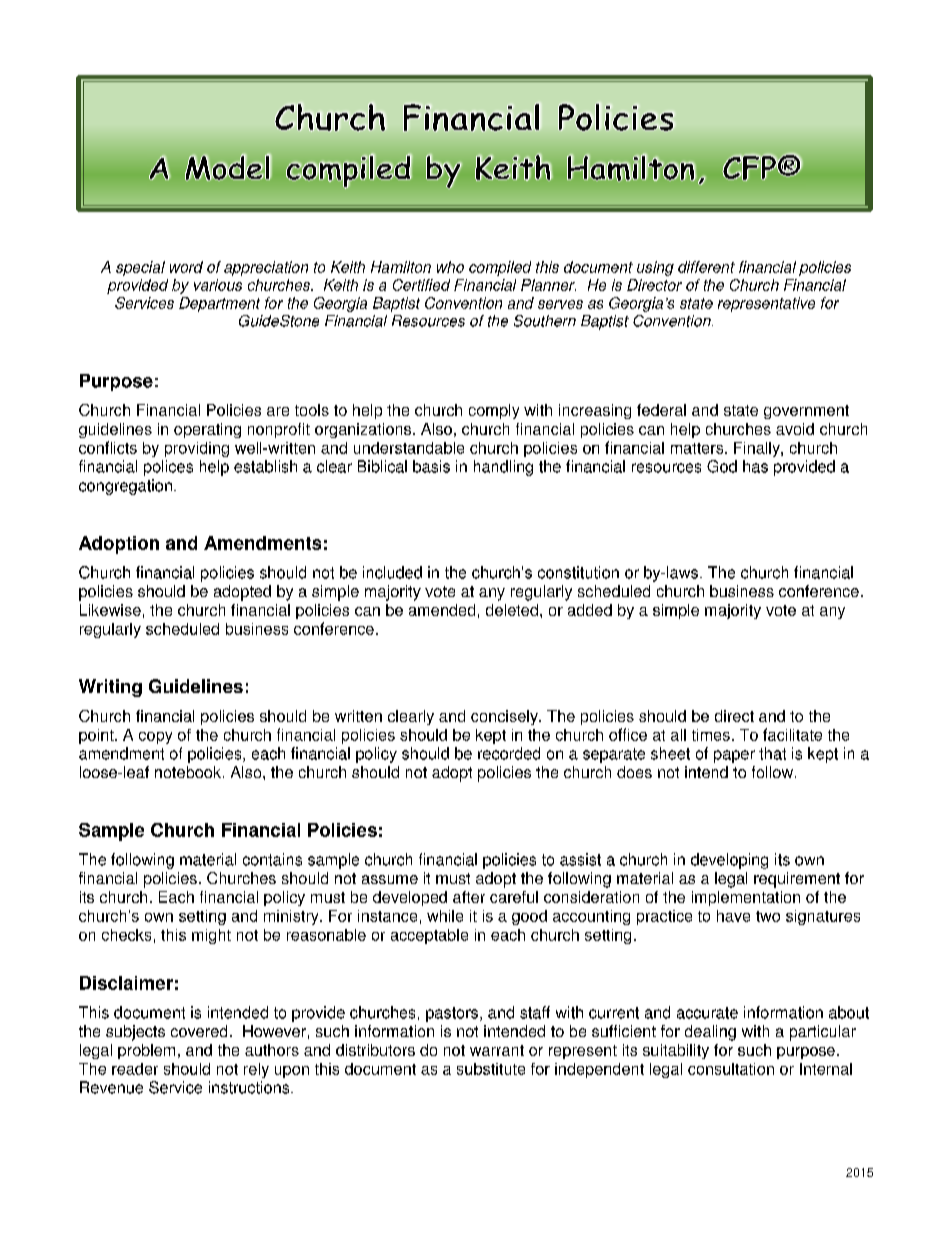 The height and width of the document is (1233, 952). Describe the element at coordinates (146, 1051) in the document. I see `problem` at that location.
